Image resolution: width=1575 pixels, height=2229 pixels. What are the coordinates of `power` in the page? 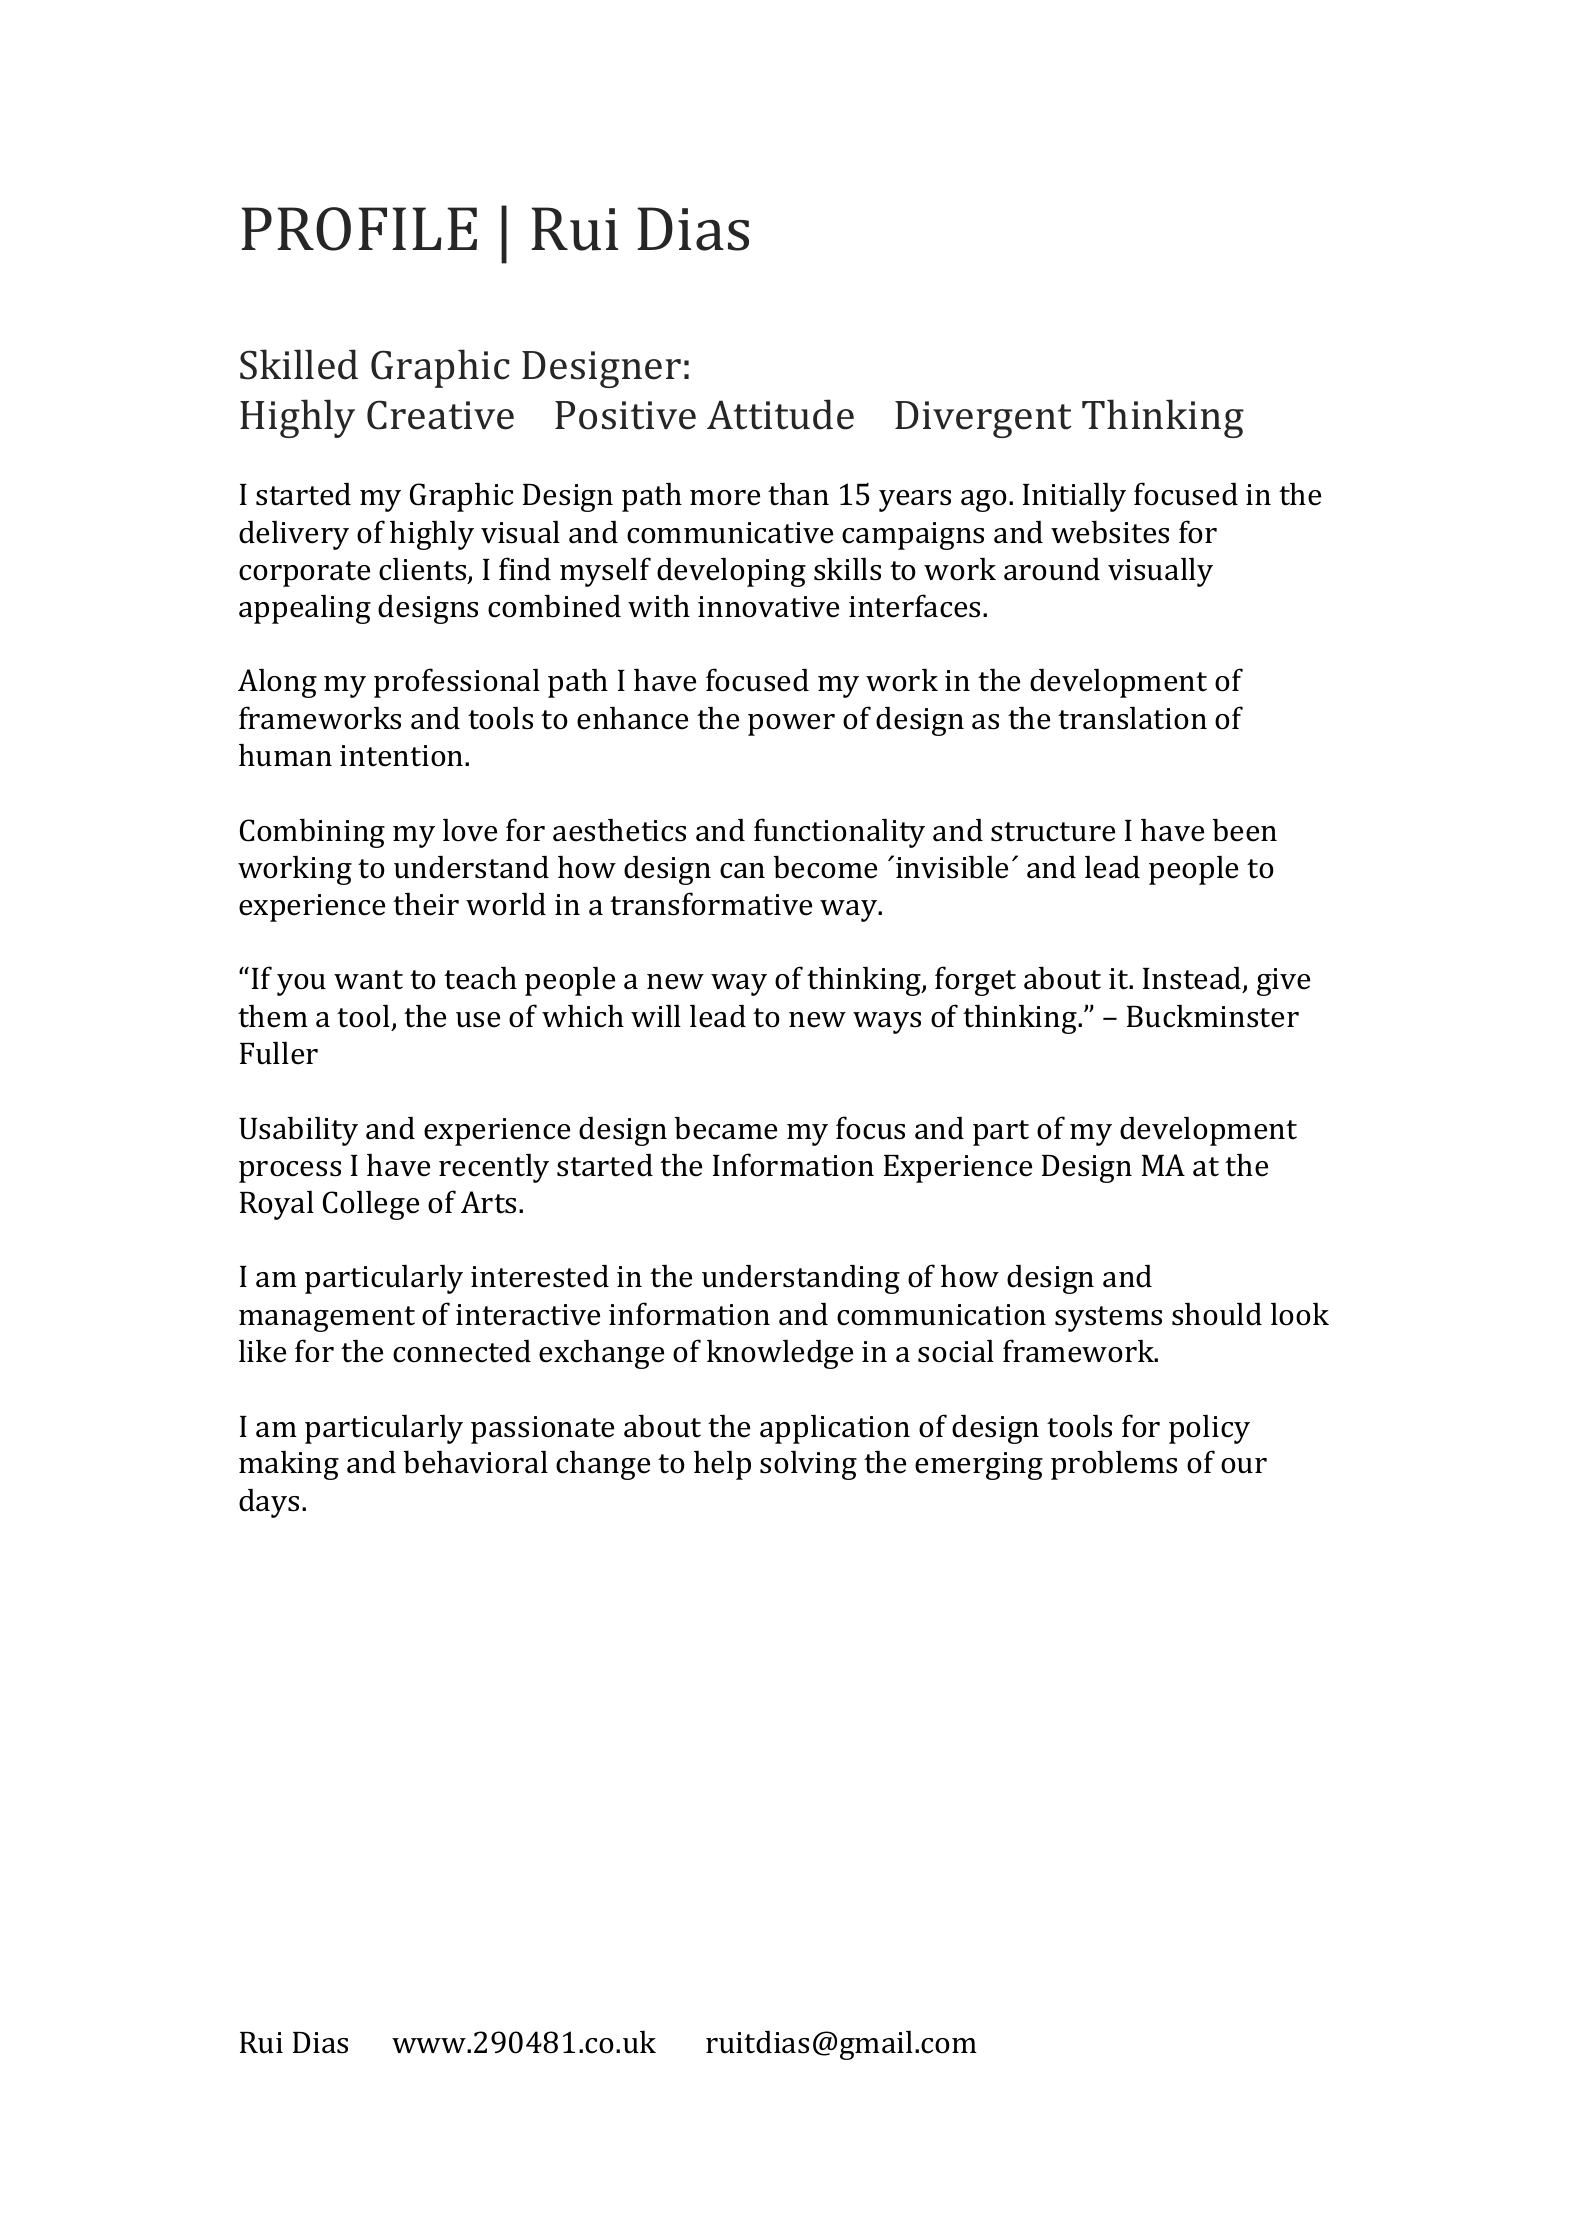 It's located at (791, 725).
